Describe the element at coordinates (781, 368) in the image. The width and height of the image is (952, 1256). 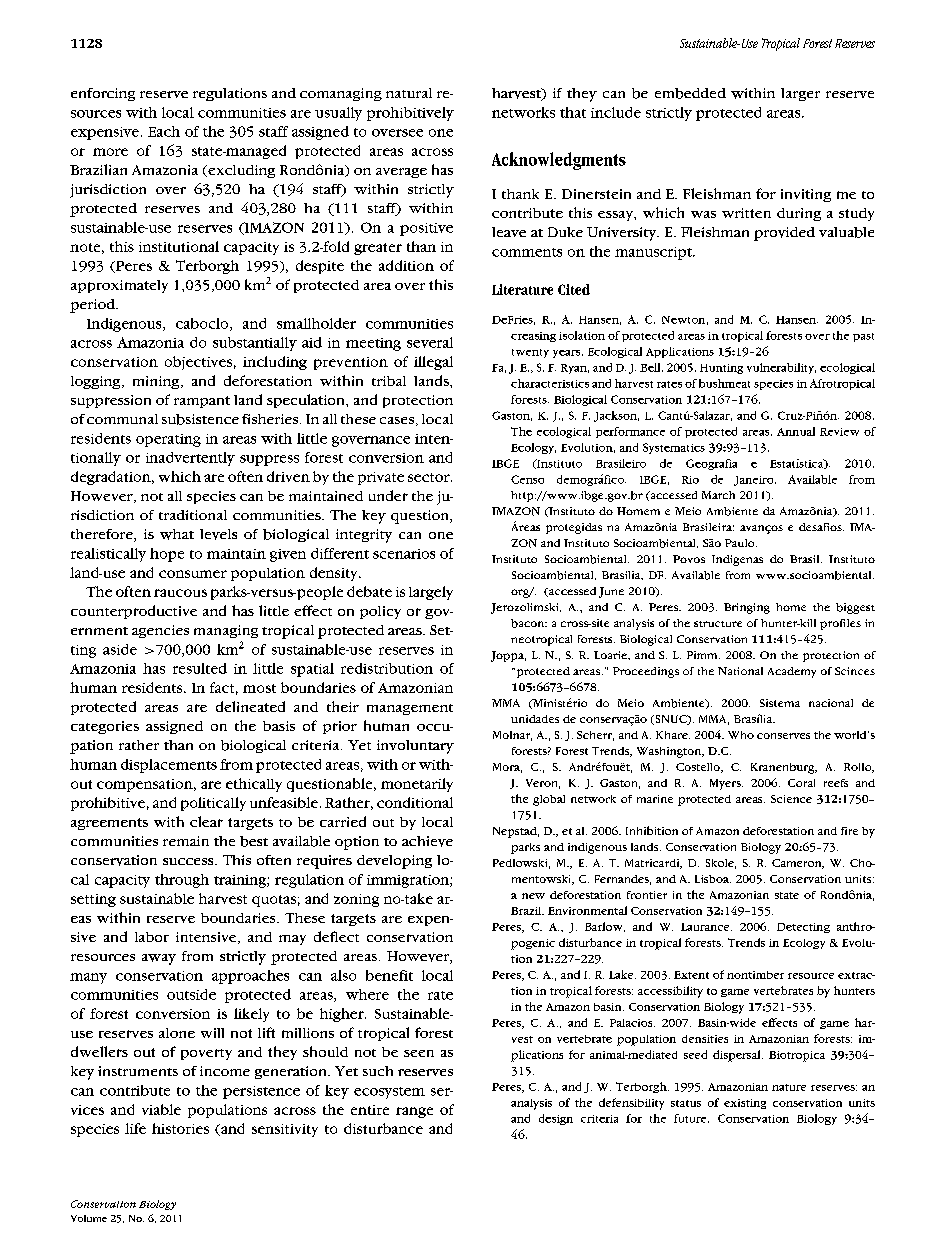
I see `vulnerability` at that location.
